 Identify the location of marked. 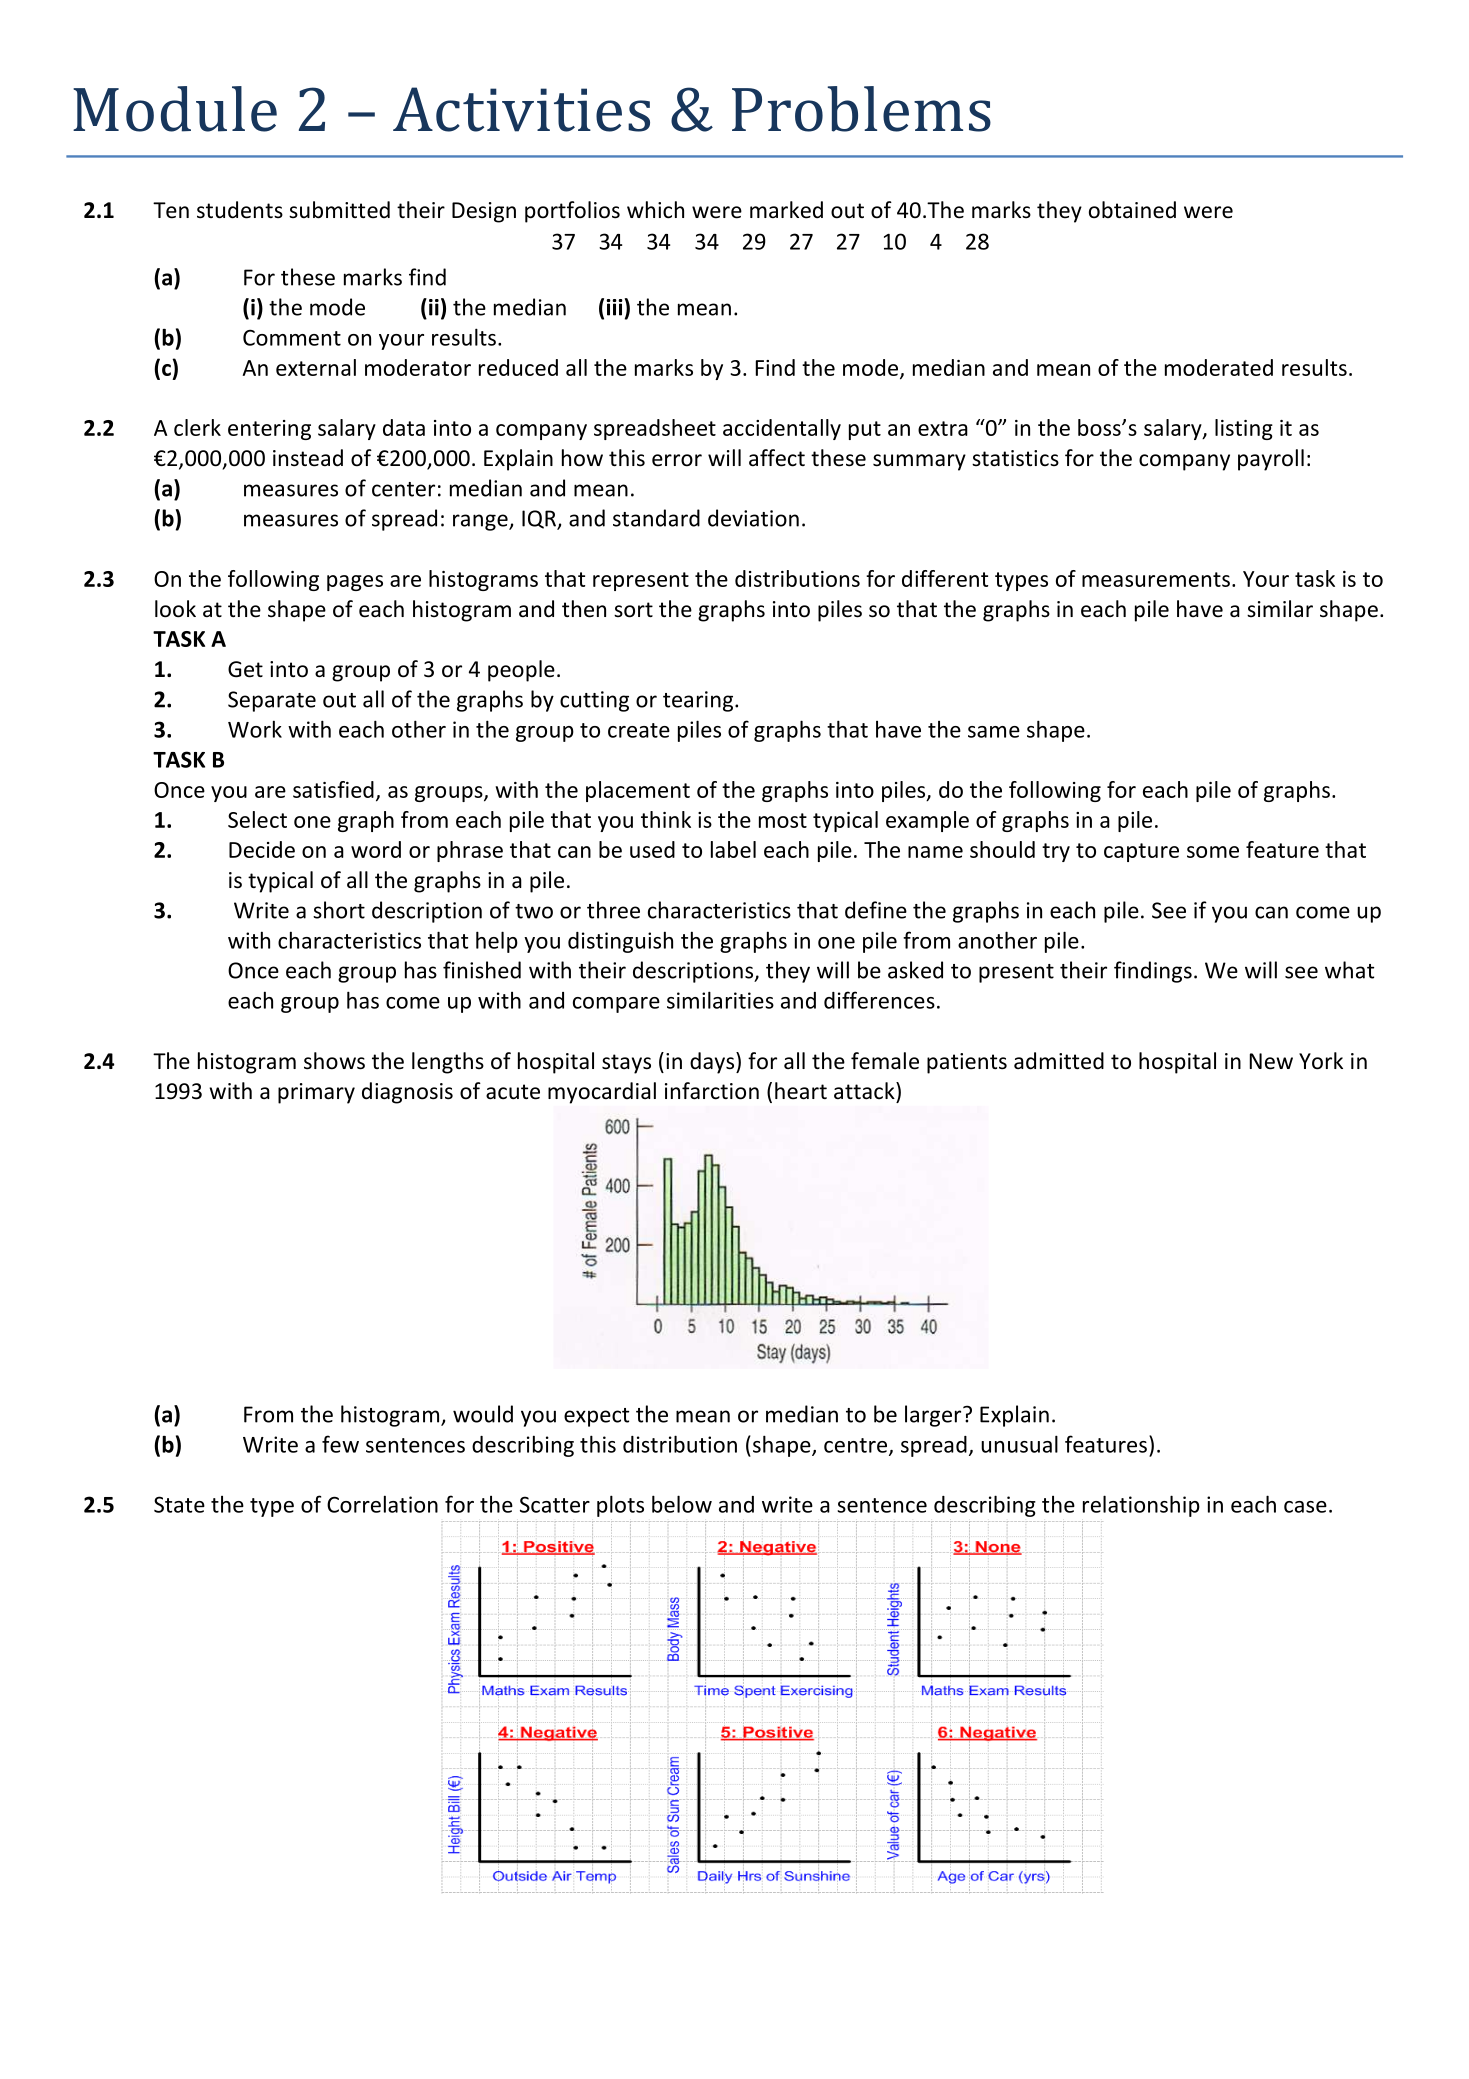
(786, 210).
